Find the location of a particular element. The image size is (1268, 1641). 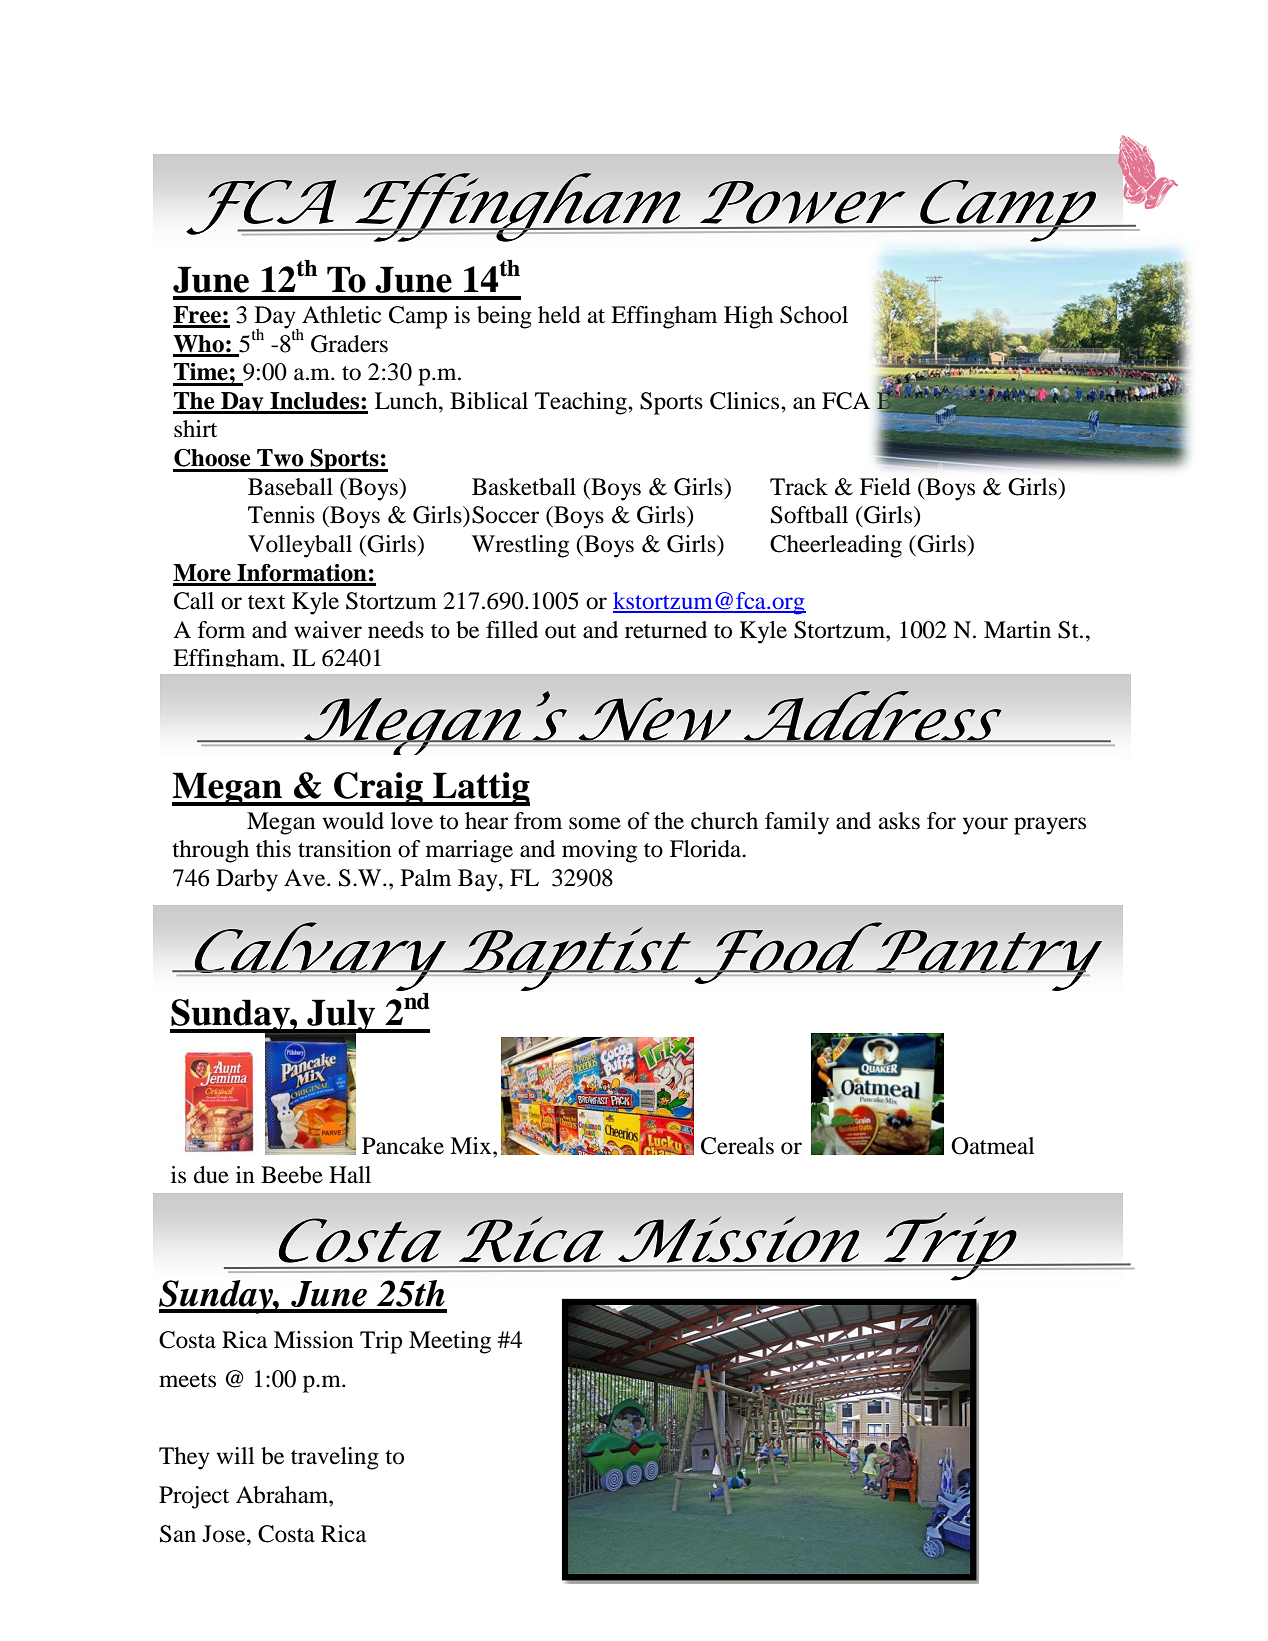

Beebe is located at coordinates (292, 1175).
